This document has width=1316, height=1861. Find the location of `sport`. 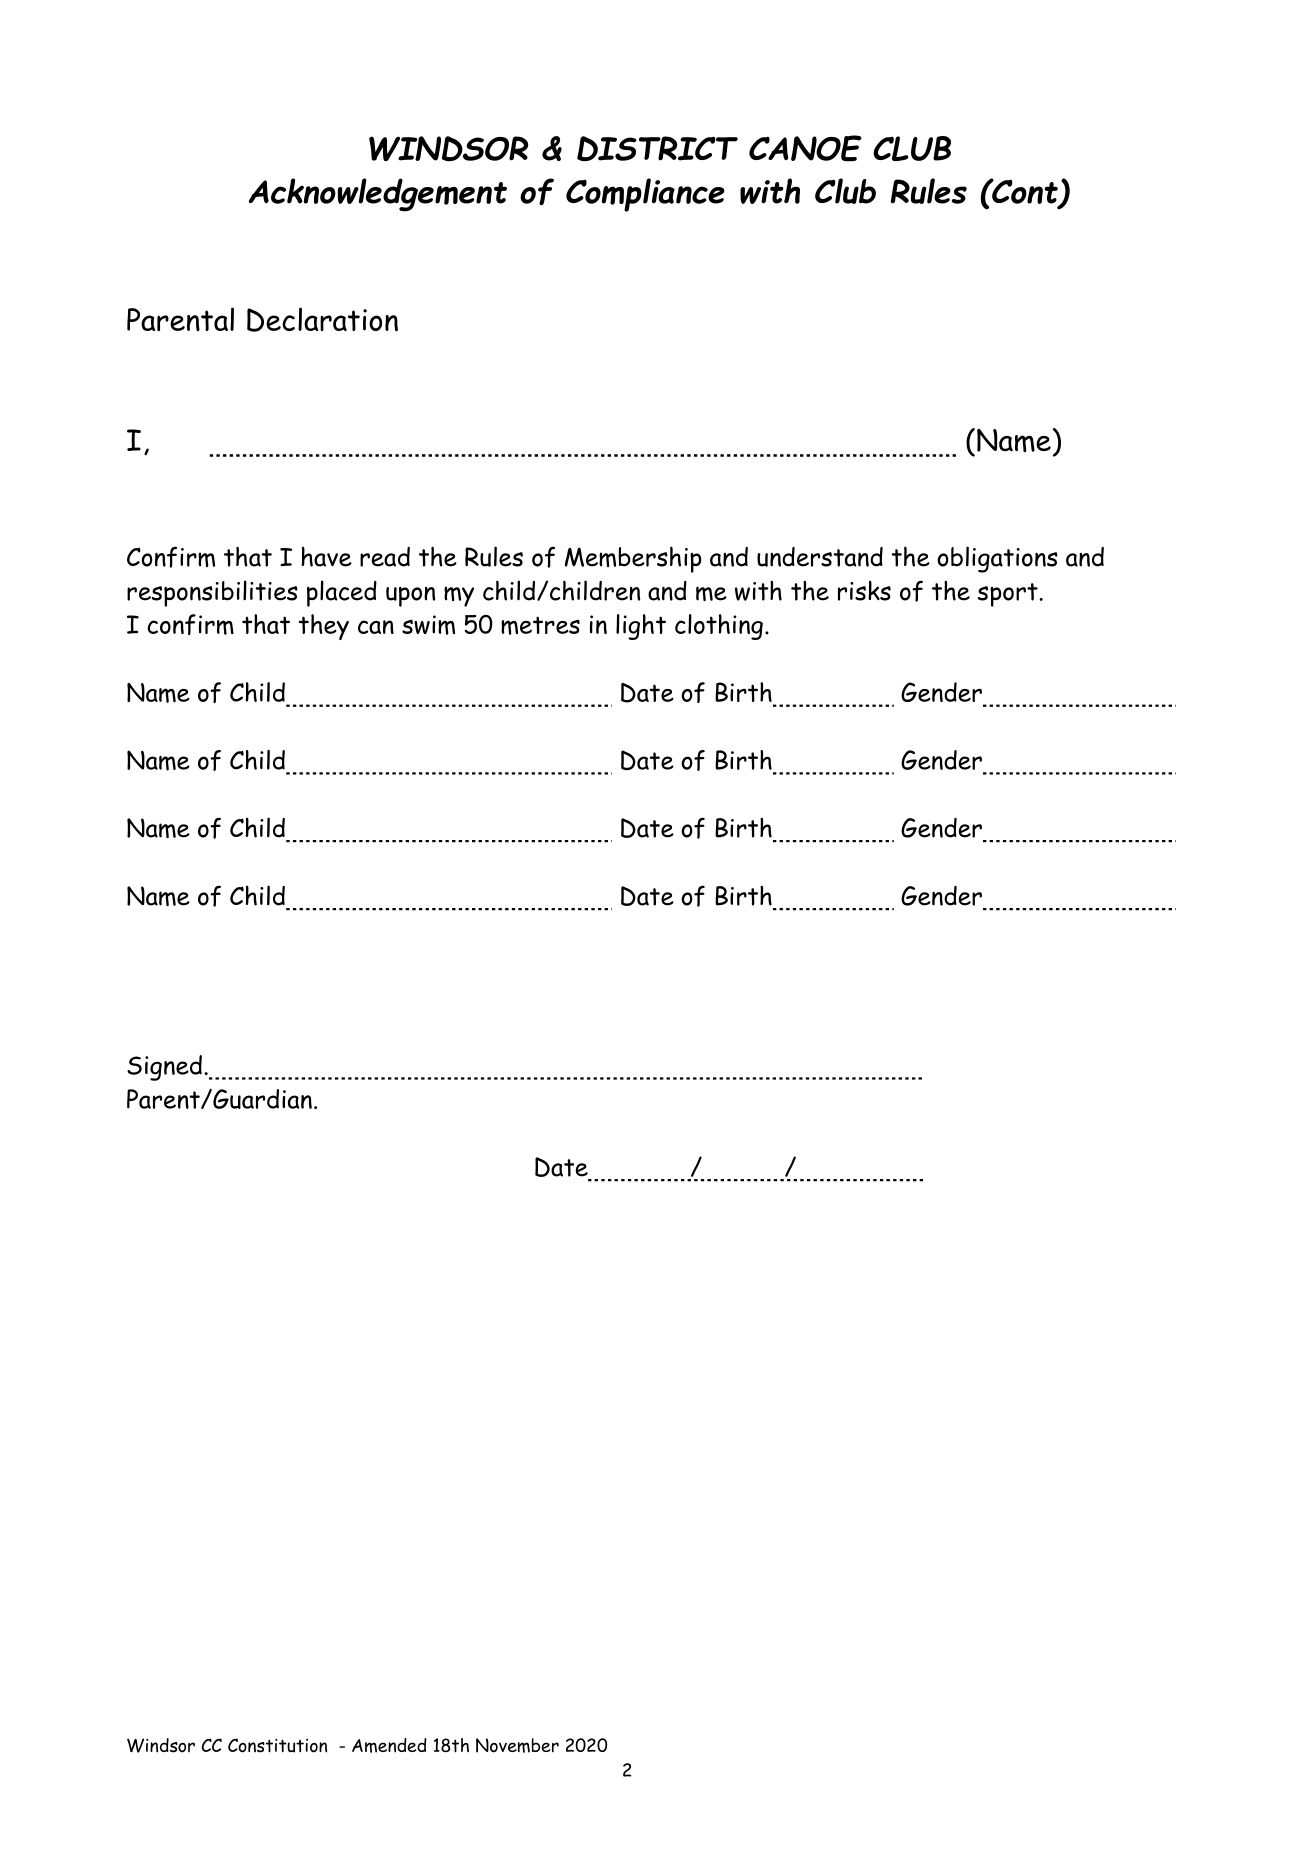

sport is located at coordinates (1009, 595).
